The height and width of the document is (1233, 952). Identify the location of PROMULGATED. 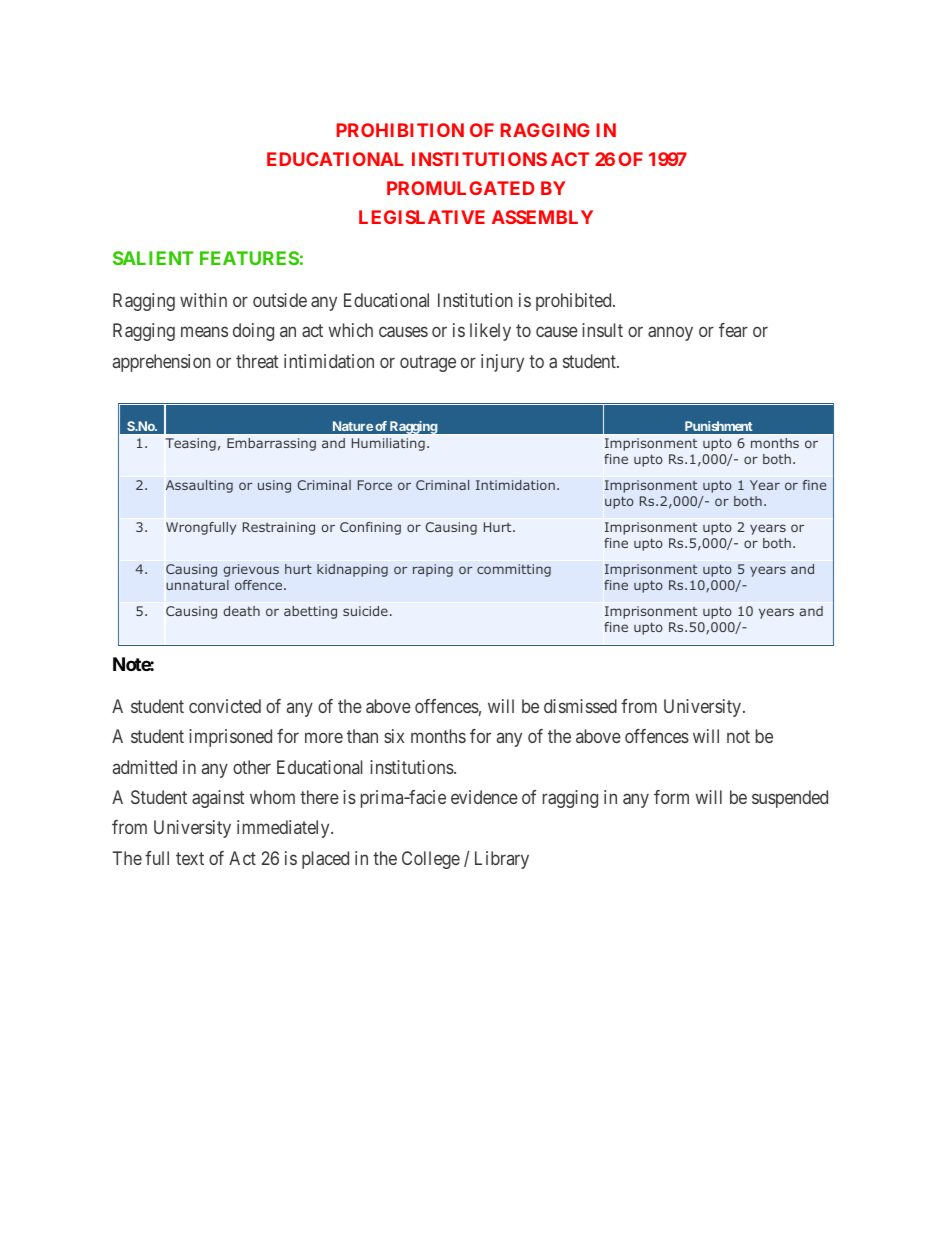
(461, 188).
